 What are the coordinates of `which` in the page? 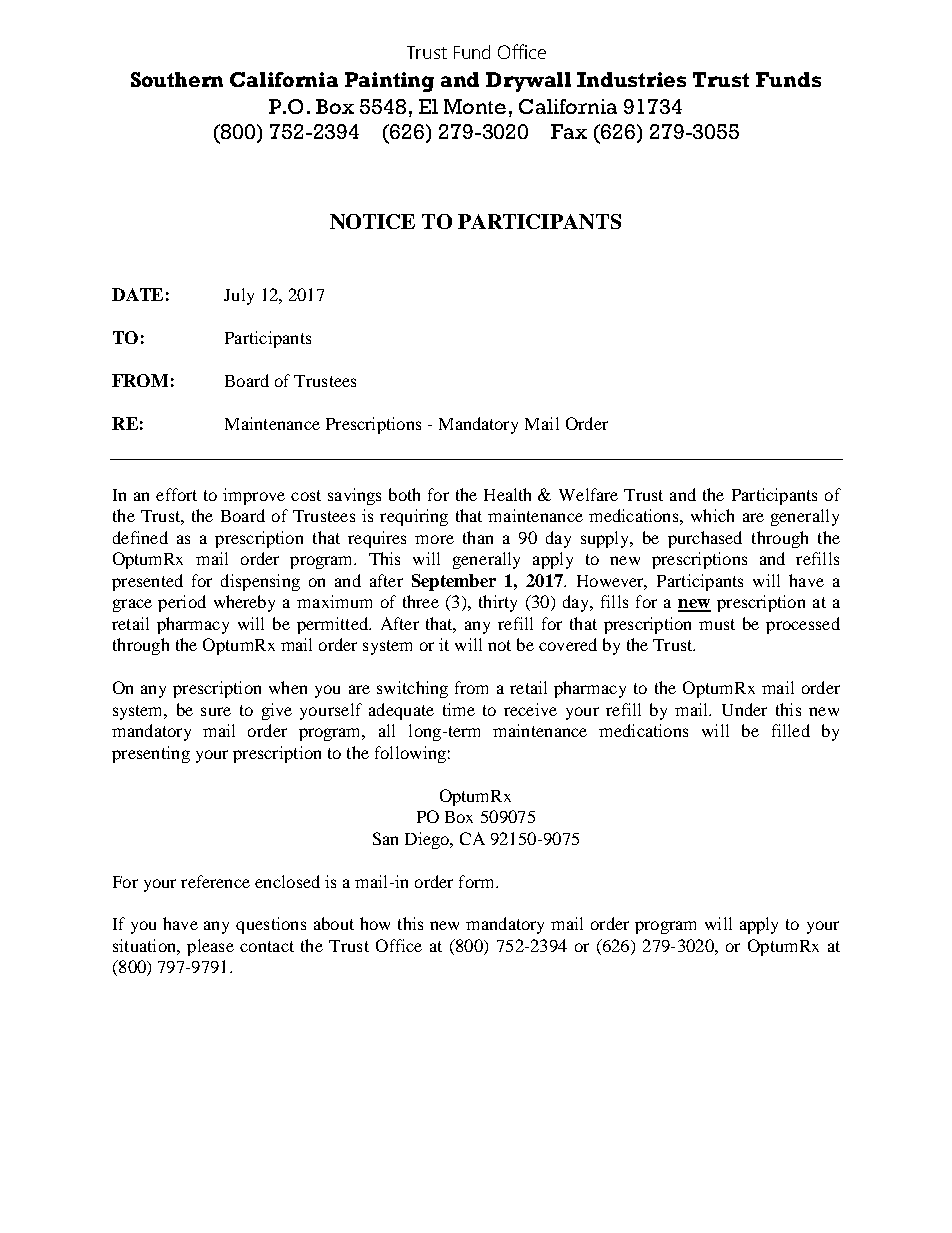 It's located at (712, 515).
